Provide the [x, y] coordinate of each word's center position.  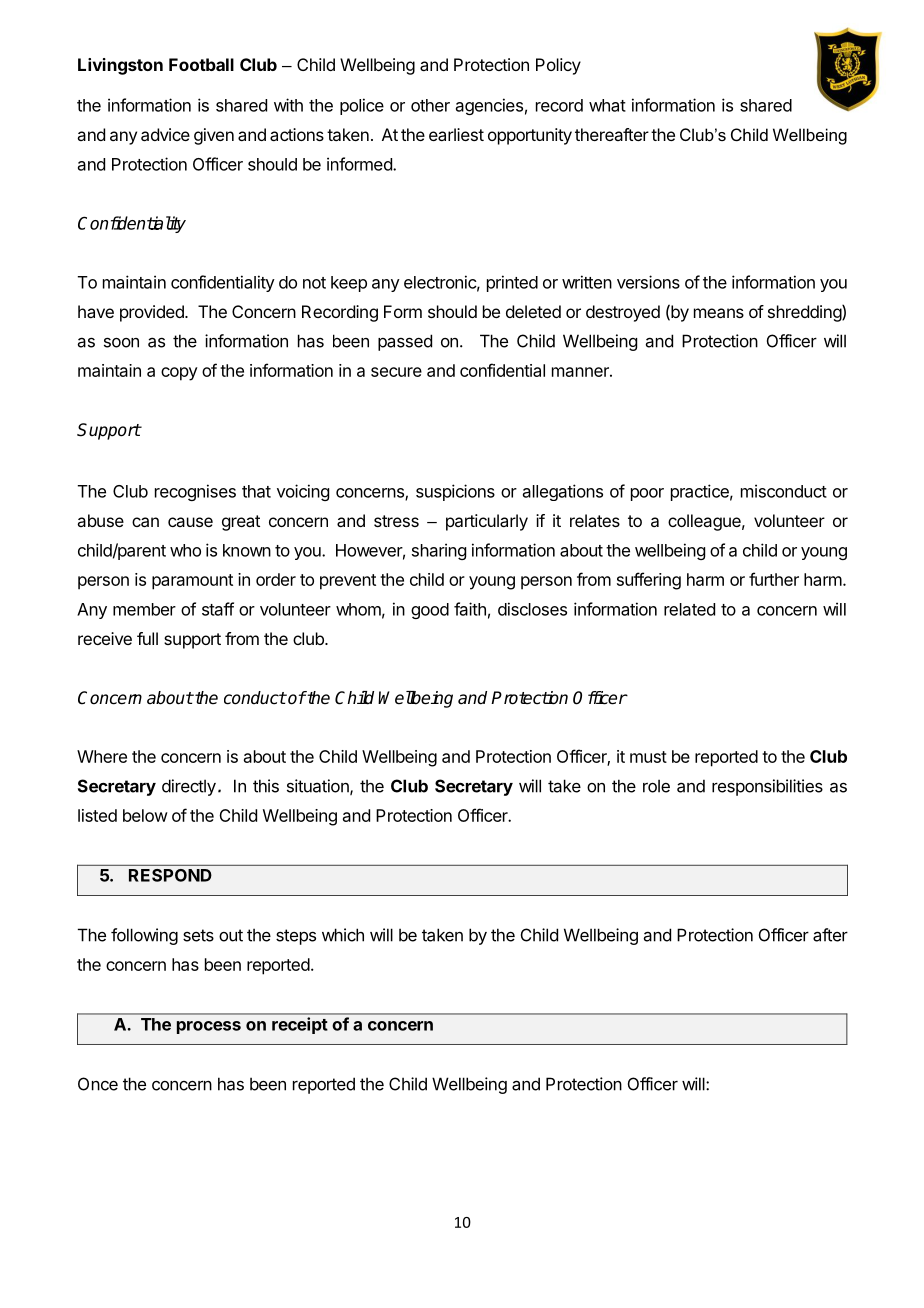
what [607, 105]
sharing [439, 551]
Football [201, 64]
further [774, 579]
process [209, 1027]
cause [190, 522]
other [430, 105]
